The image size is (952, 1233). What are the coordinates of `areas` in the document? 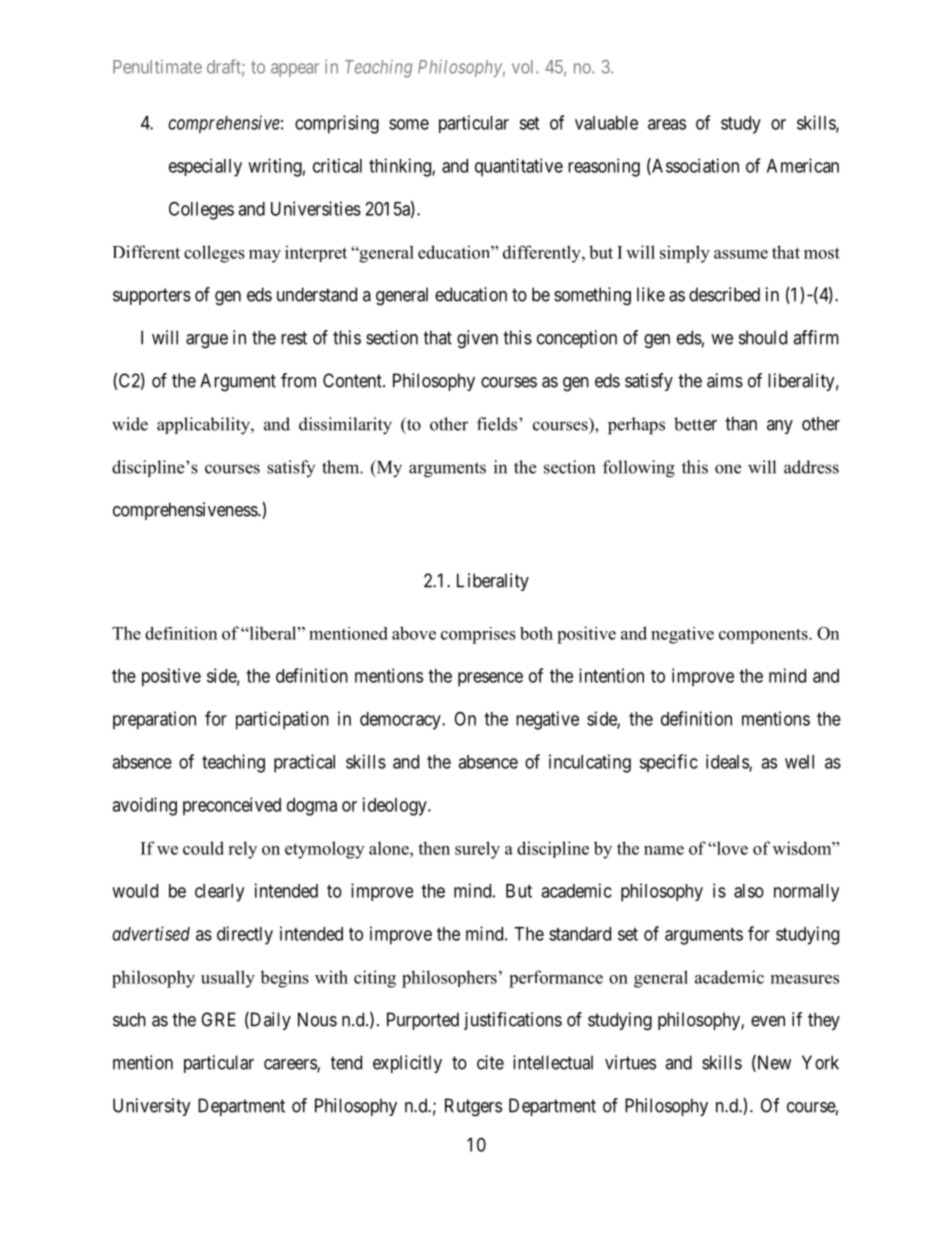 It's located at (667, 124).
